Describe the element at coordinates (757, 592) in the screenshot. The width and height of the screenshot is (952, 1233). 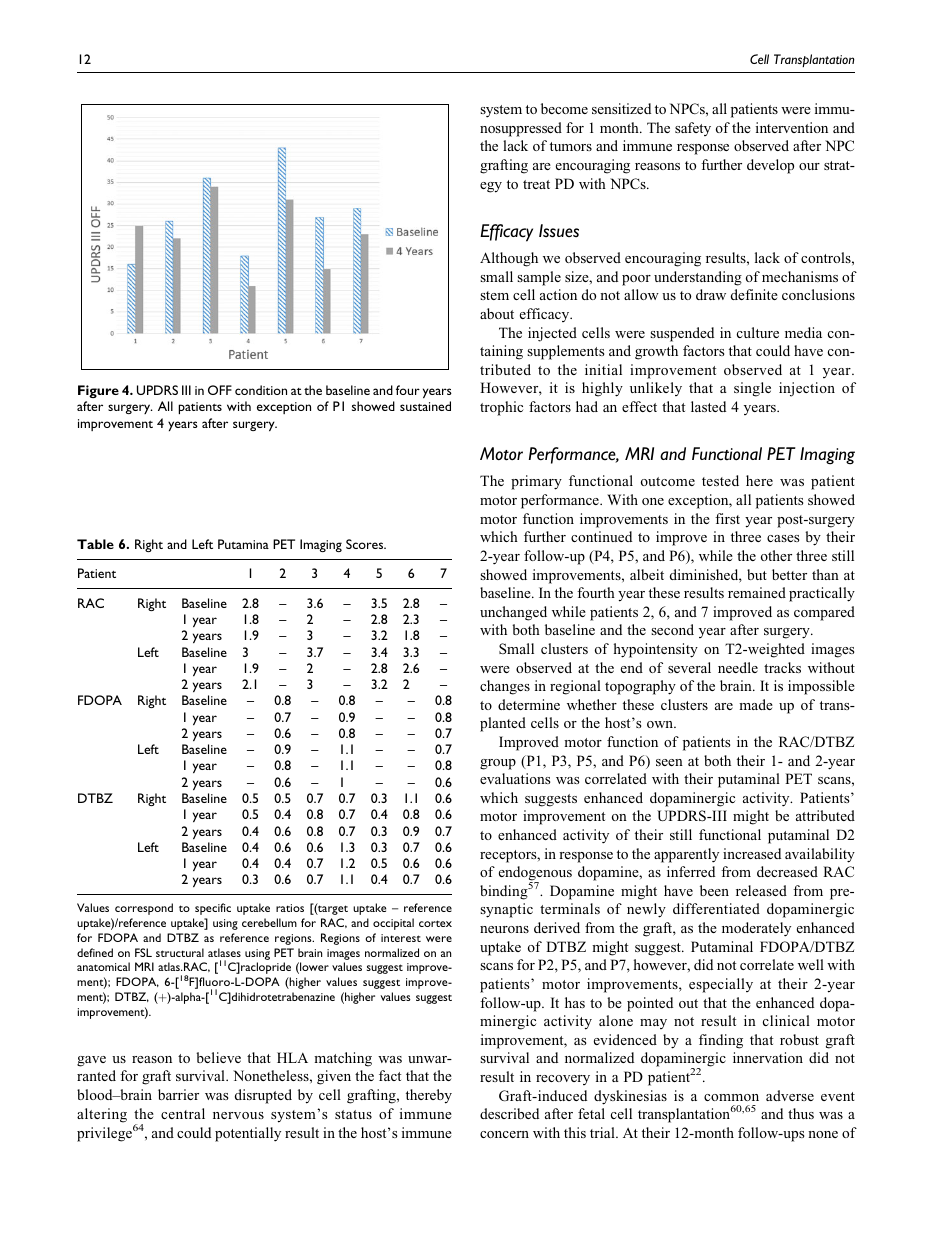
I see `remained` at that location.
